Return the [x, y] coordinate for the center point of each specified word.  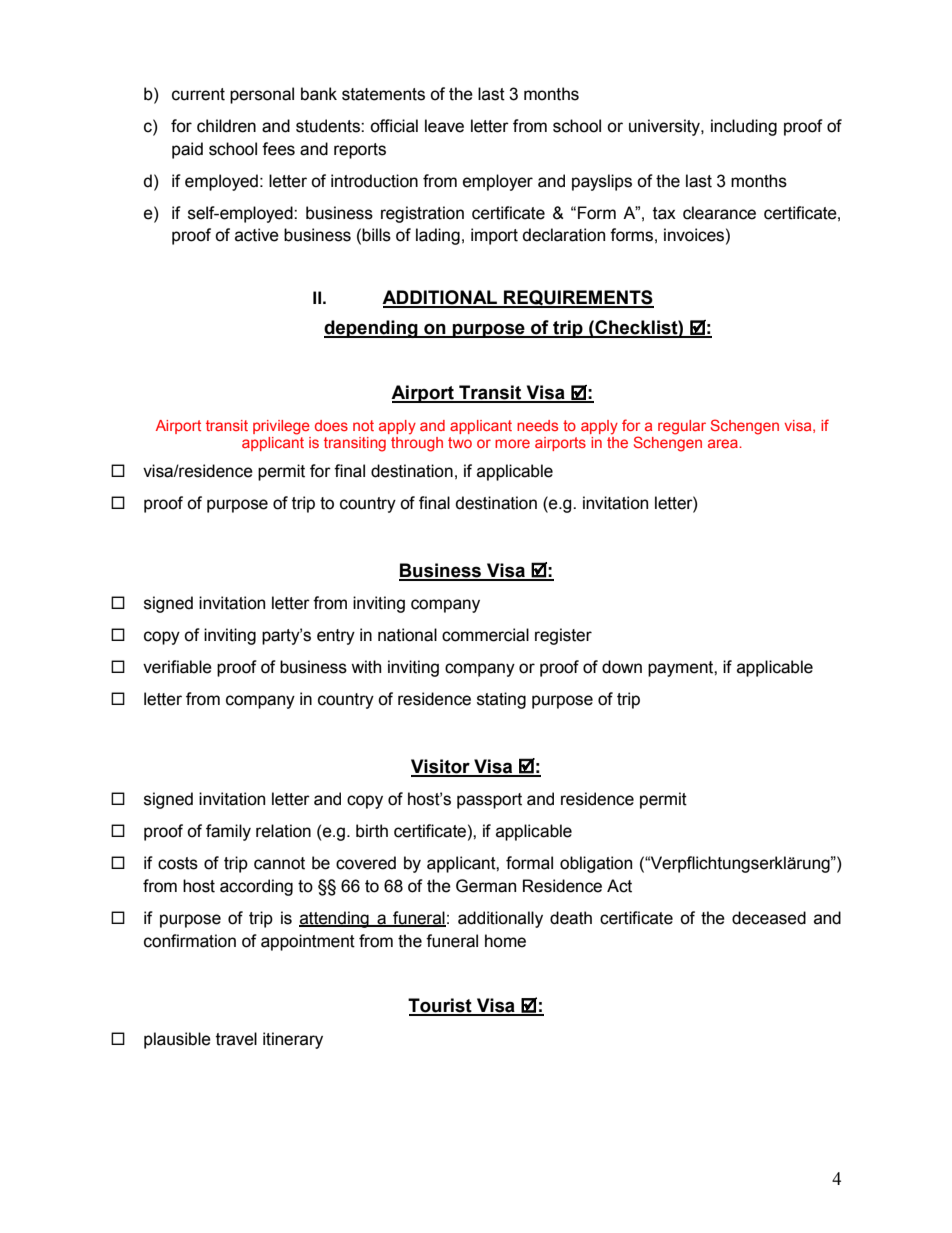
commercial [485, 635]
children [226, 126]
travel [236, 1039]
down [622, 667]
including [744, 127]
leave [444, 126]
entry [336, 637]
